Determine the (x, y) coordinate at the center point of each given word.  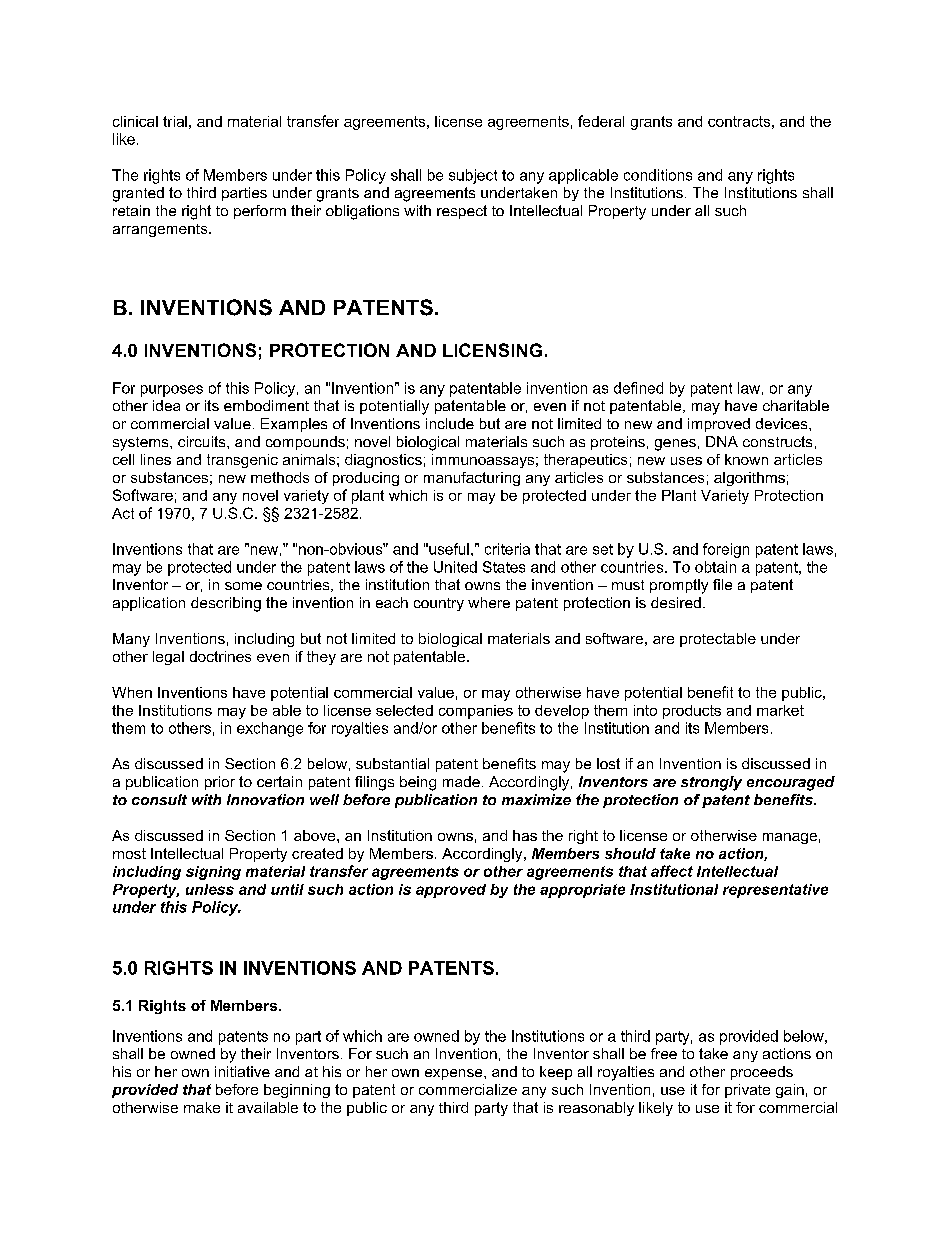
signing (213, 873)
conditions (658, 175)
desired (676, 602)
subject (473, 176)
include (450, 423)
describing (226, 604)
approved (451, 891)
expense (455, 1074)
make (202, 1107)
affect (672, 871)
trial (175, 121)
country (439, 604)
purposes (172, 391)
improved (719, 425)
